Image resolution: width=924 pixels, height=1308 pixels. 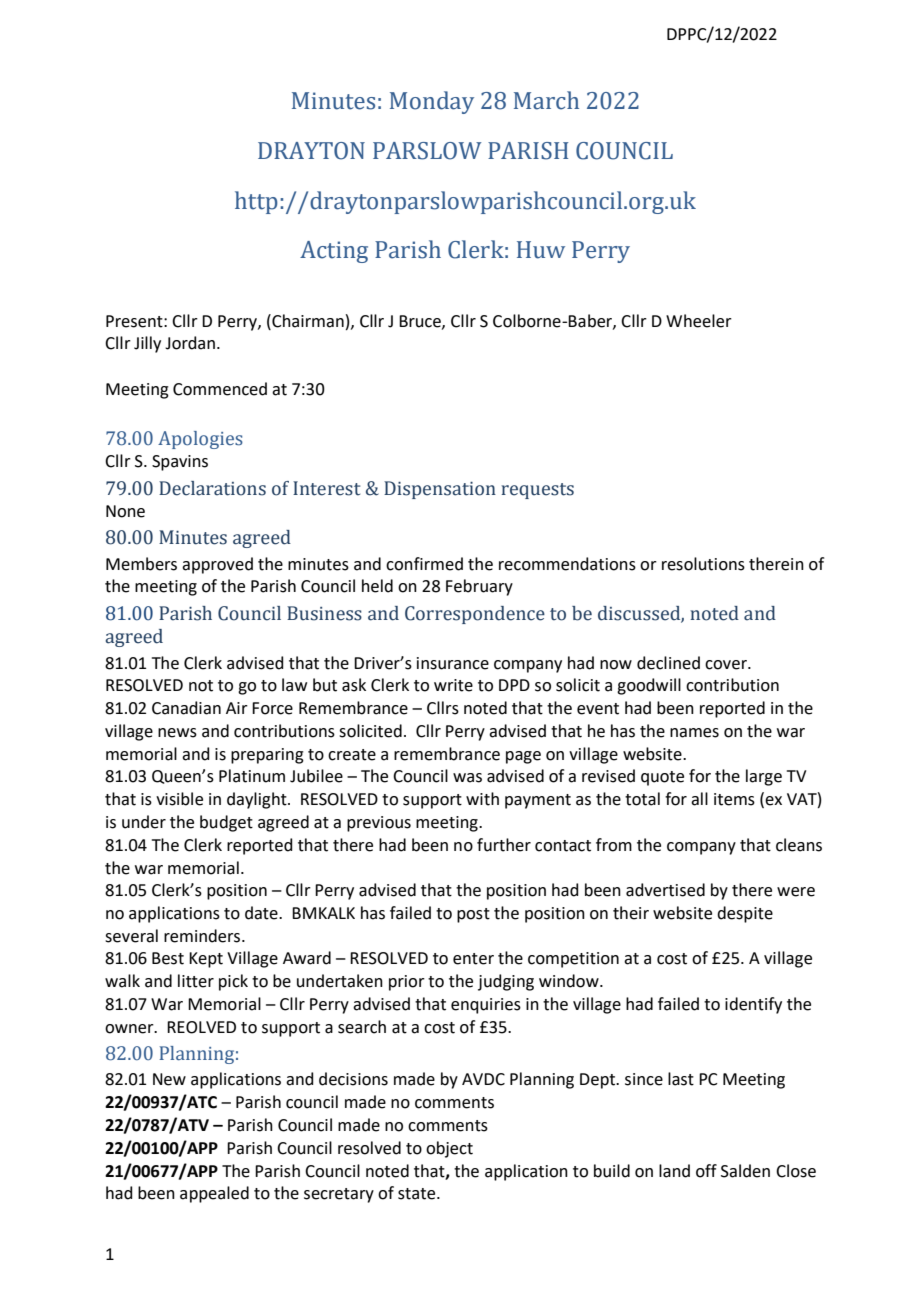 What do you see at coordinates (432, 102) in the screenshot?
I see `Monday` at bounding box center [432, 102].
